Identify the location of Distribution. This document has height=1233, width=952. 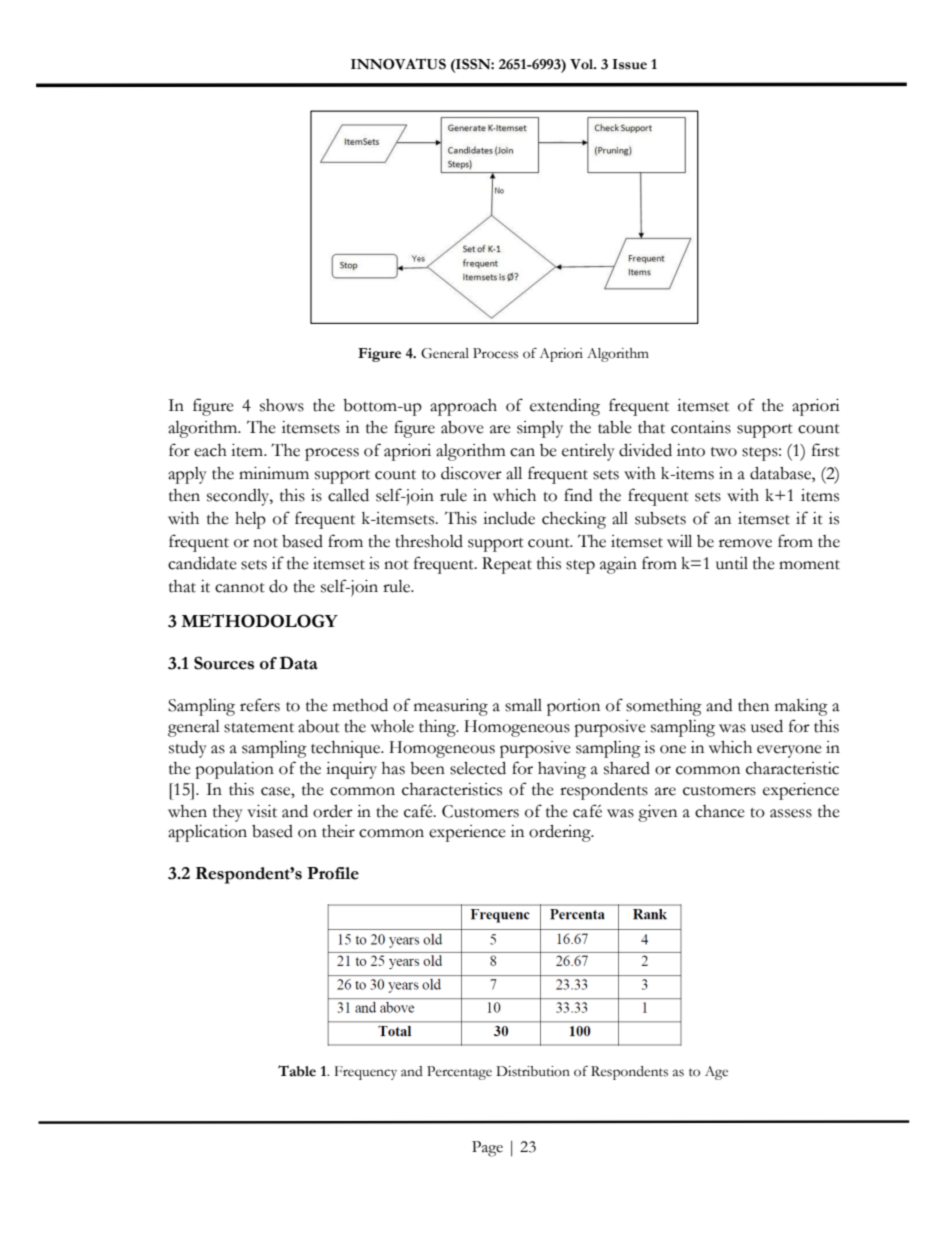
(533, 1071).
